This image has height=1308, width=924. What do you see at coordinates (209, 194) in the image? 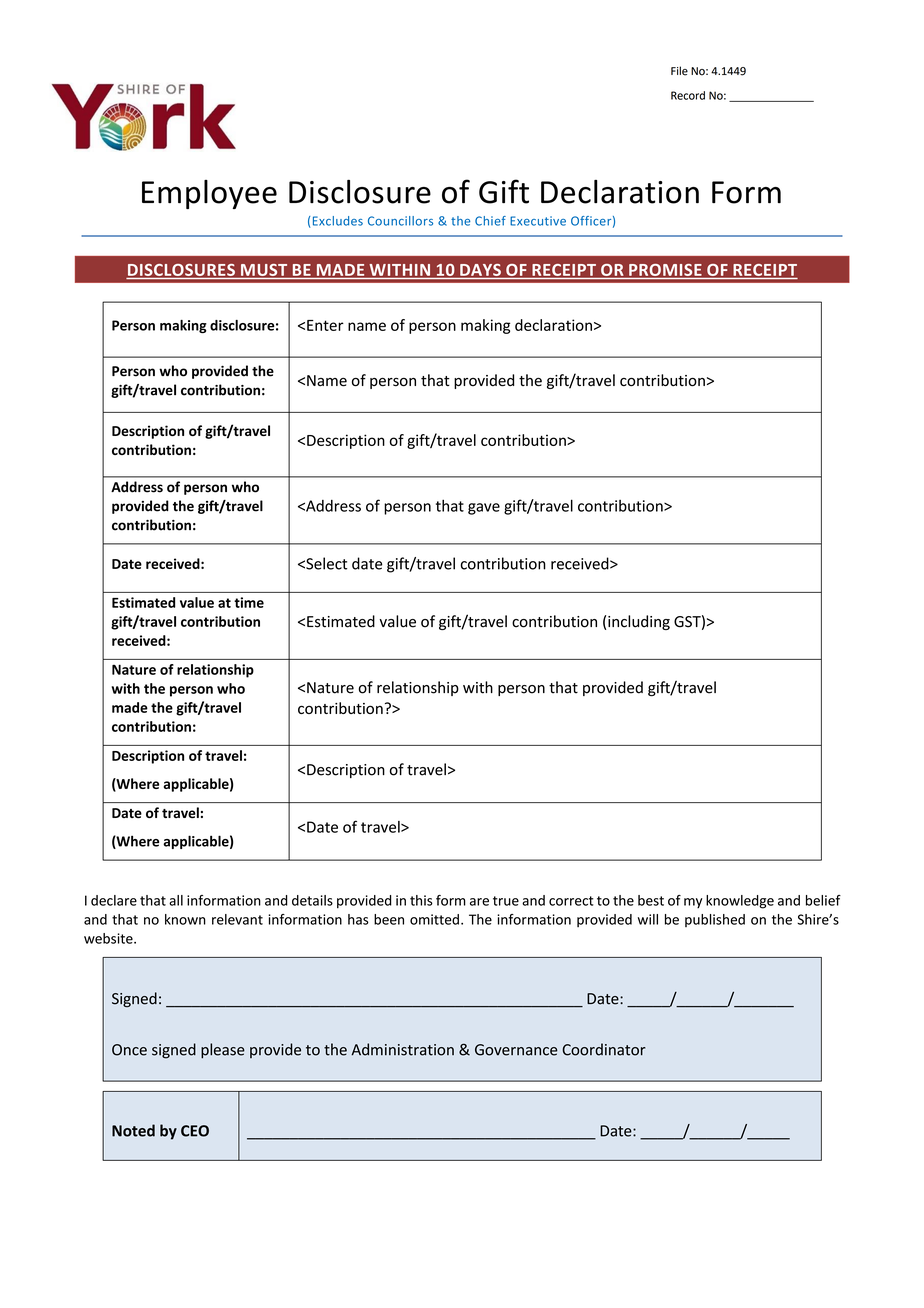
I see `Employee` at bounding box center [209, 194].
